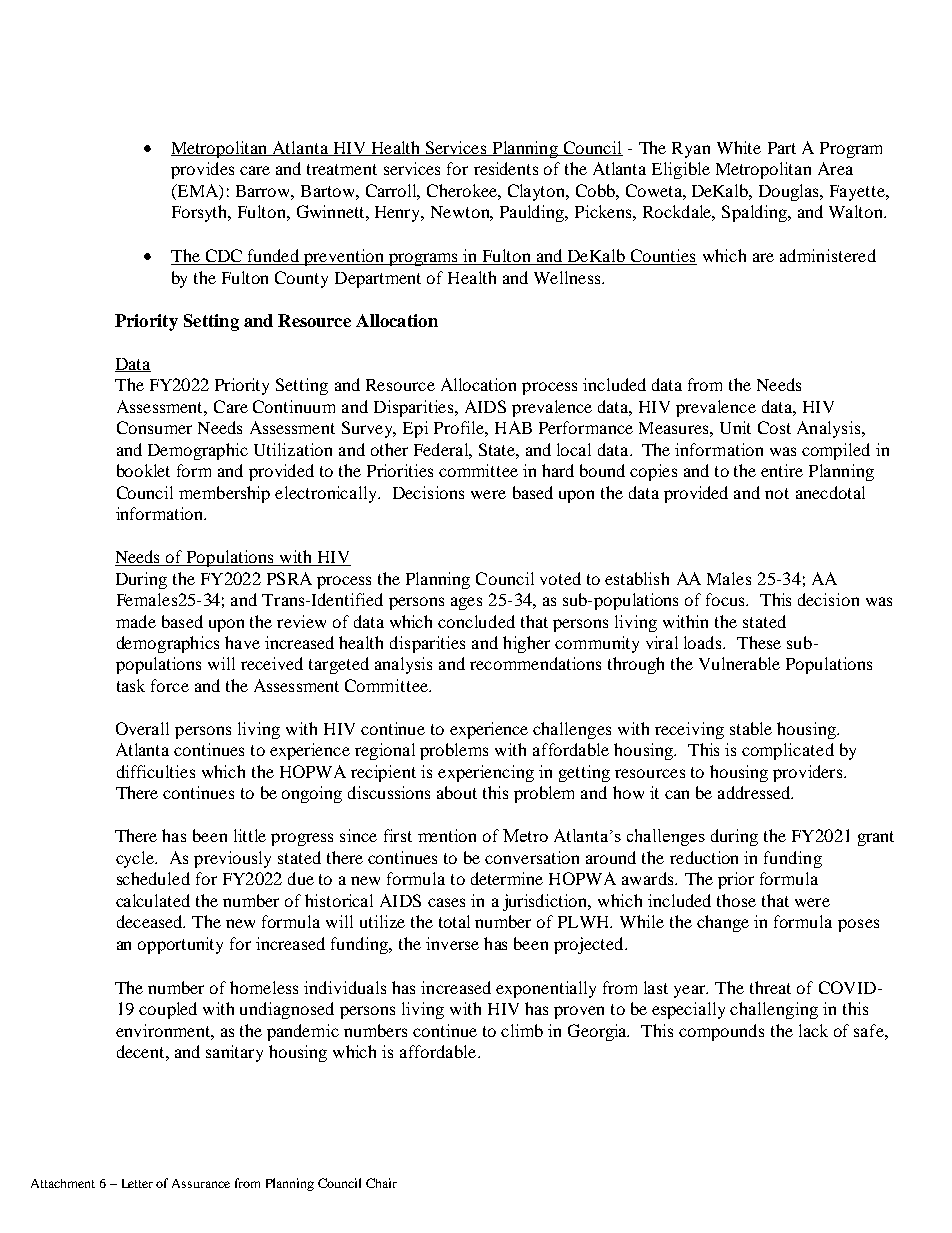 The image size is (952, 1233). Describe the element at coordinates (143, 470) in the screenshot. I see `booklet` at that location.
